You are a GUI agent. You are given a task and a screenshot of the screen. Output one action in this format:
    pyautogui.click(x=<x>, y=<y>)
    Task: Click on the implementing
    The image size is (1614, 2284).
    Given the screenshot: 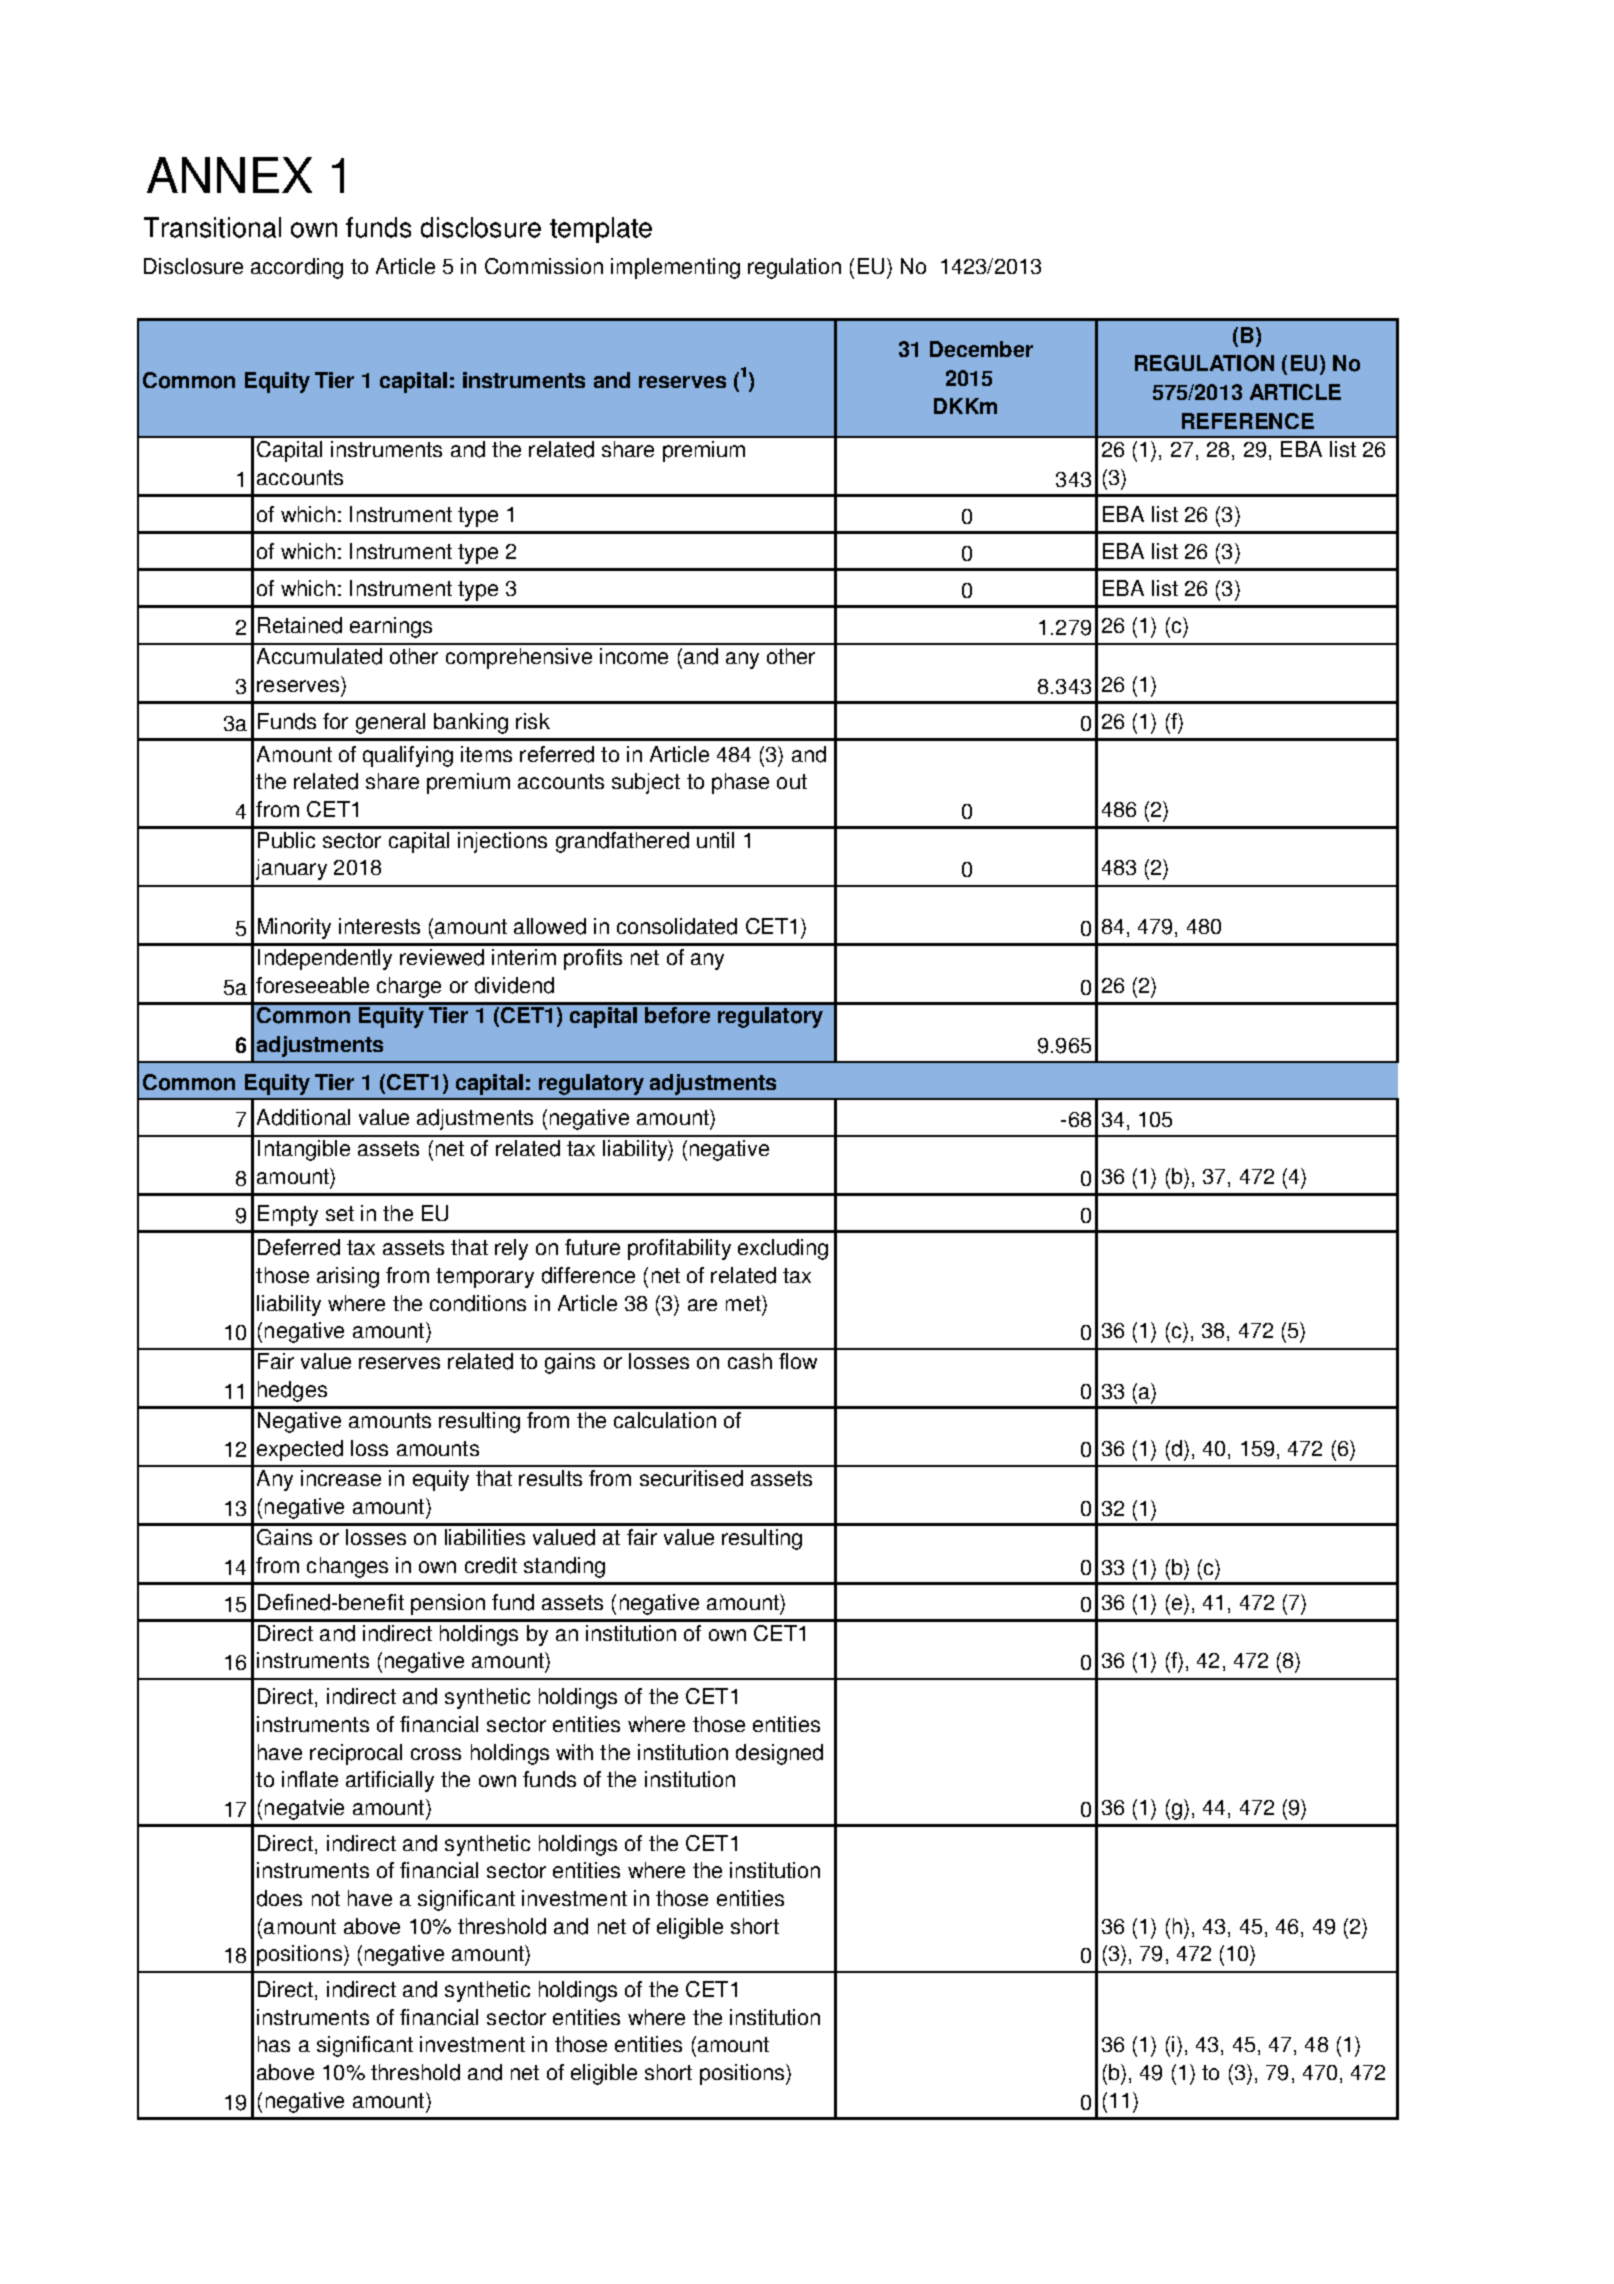 What is the action you would take?
    pyautogui.click(x=675, y=268)
